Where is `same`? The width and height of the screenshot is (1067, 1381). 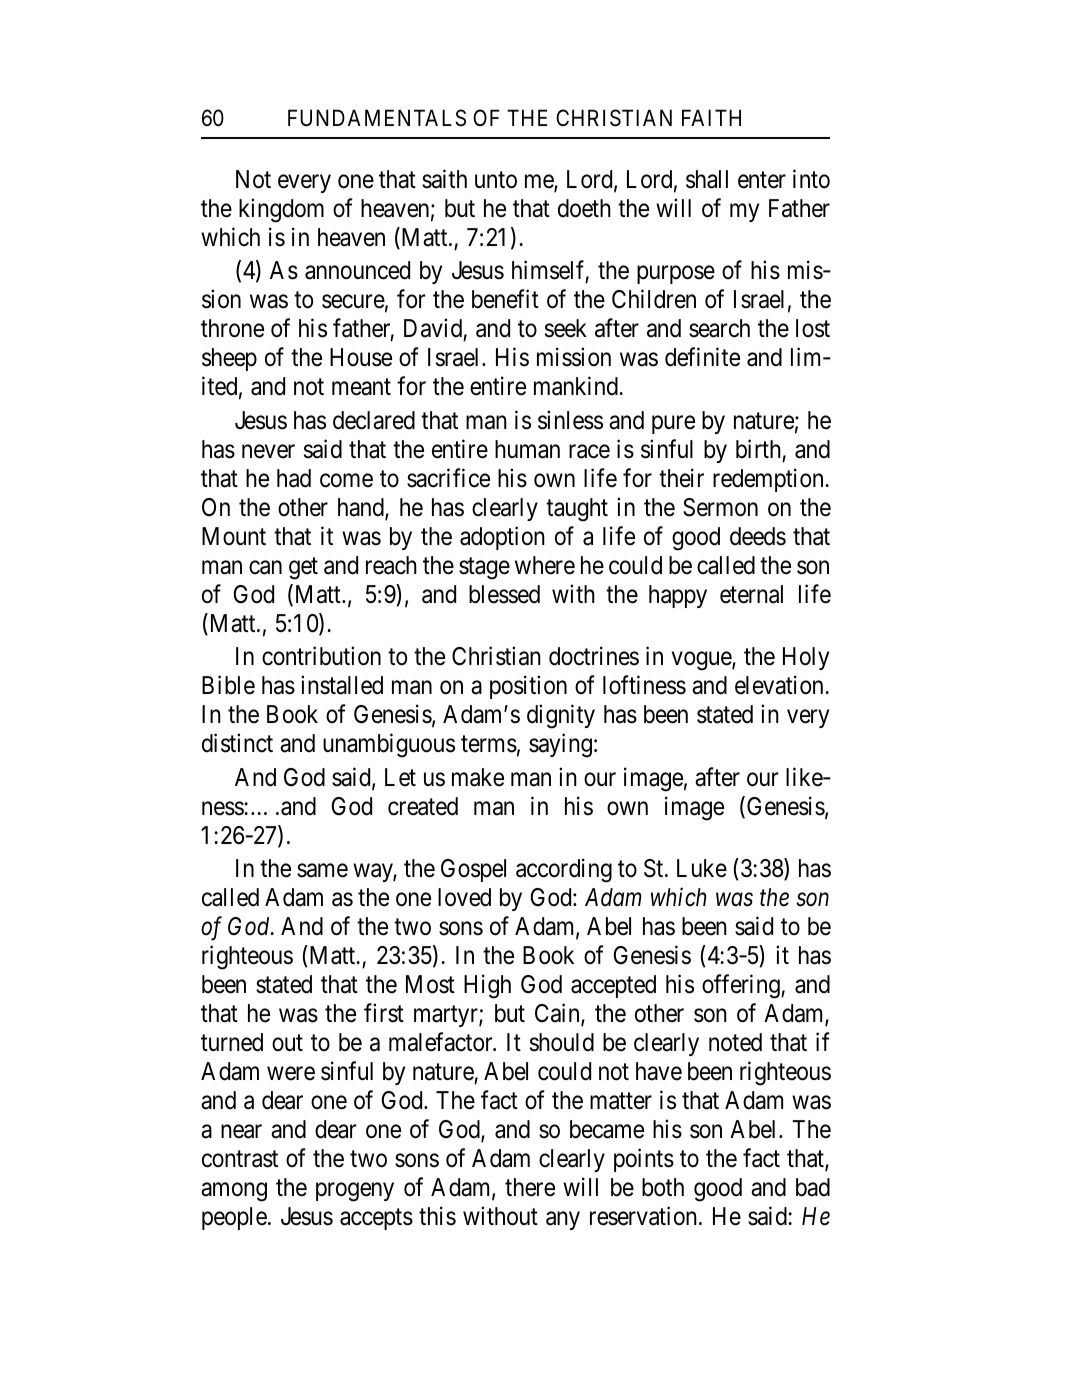
same is located at coordinates (322, 871).
